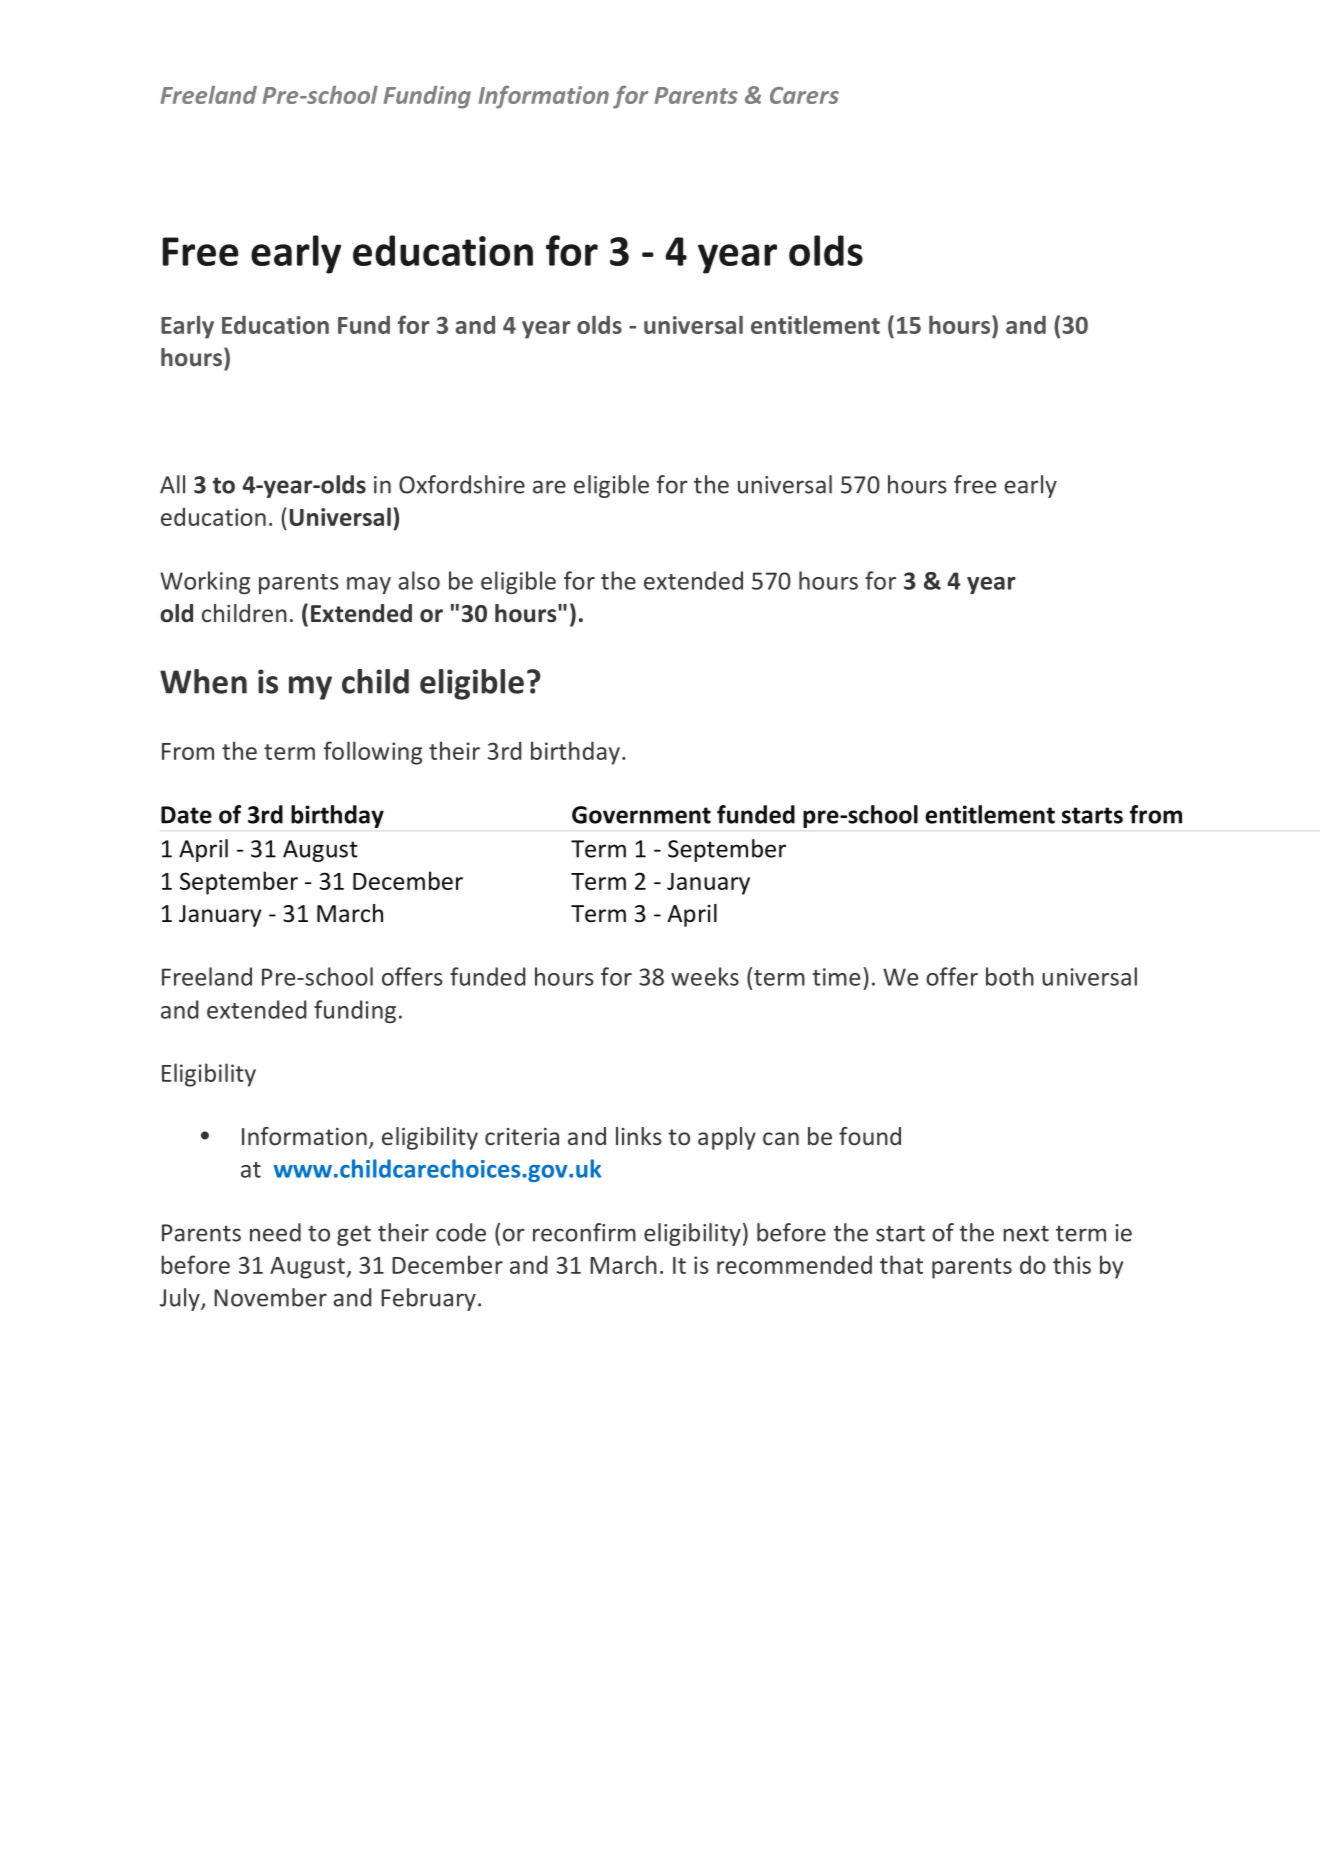 This document has width=1320, height=1866. What do you see at coordinates (705, 976) in the document?
I see `weeks` at bounding box center [705, 976].
